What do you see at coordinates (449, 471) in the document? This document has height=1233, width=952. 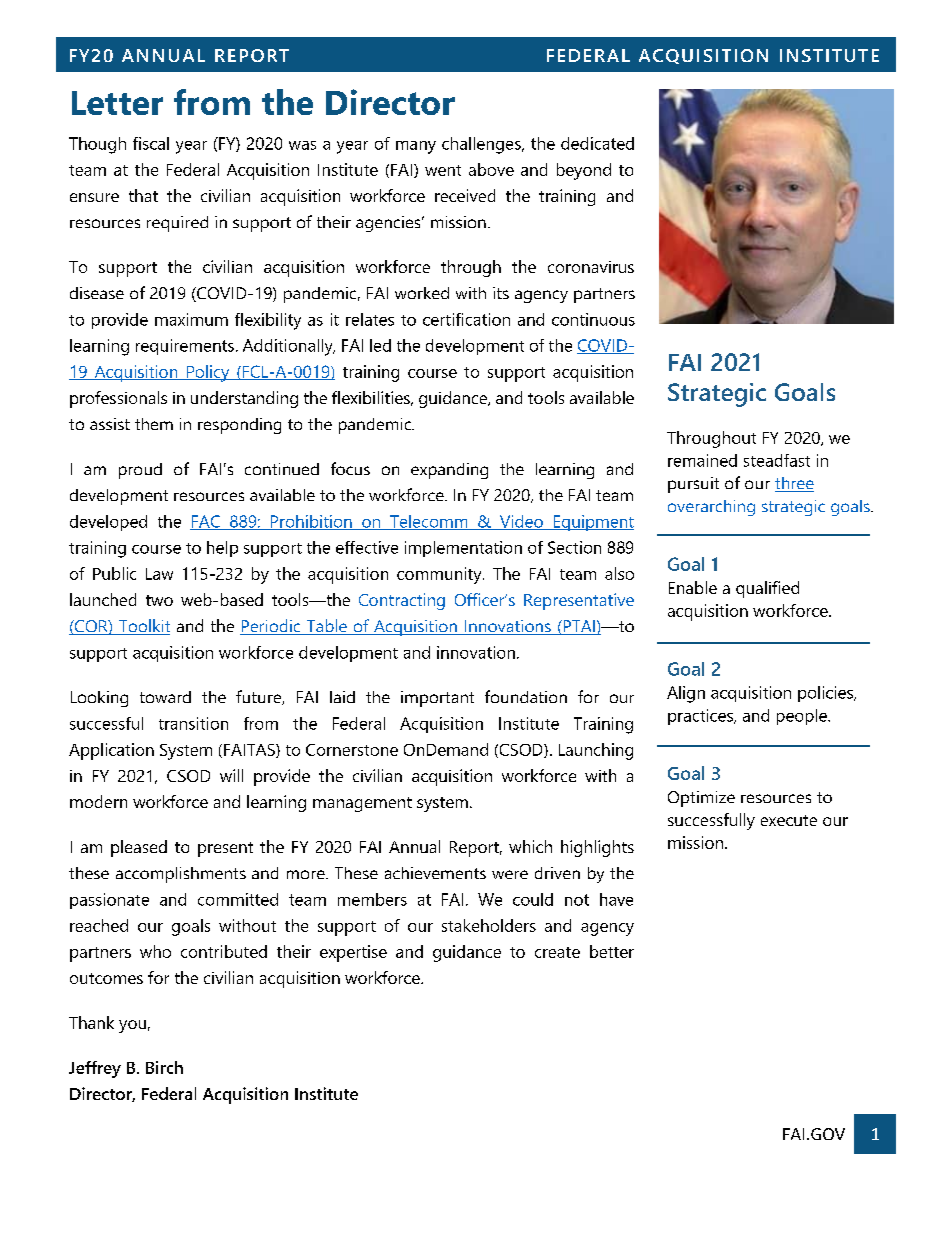 I see `expanding` at bounding box center [449, 471].
